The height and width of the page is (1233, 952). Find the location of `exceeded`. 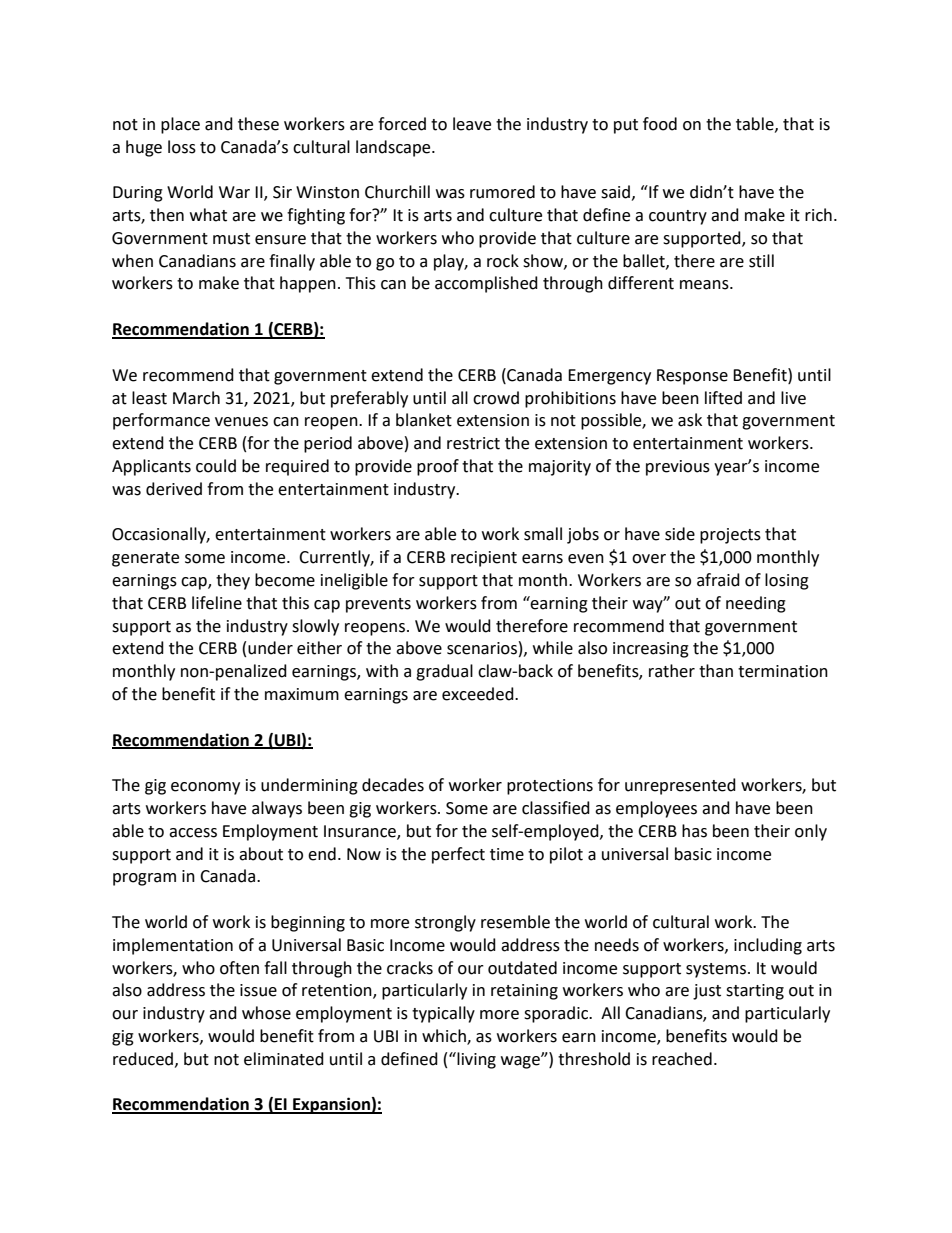

exceeded is located at coordinates (479, 694).
